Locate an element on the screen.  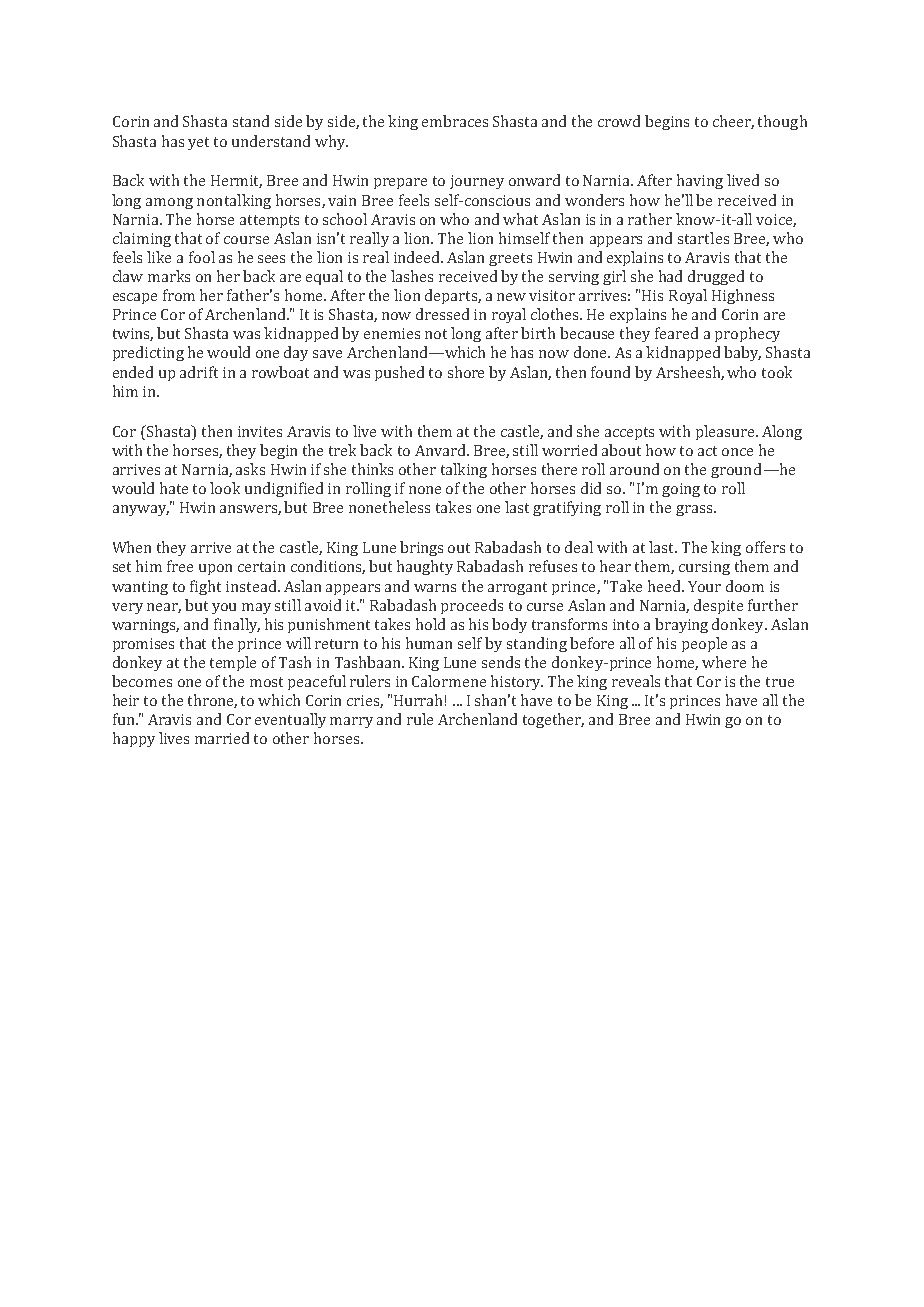
thinks is located at coordinates (372, 469).
